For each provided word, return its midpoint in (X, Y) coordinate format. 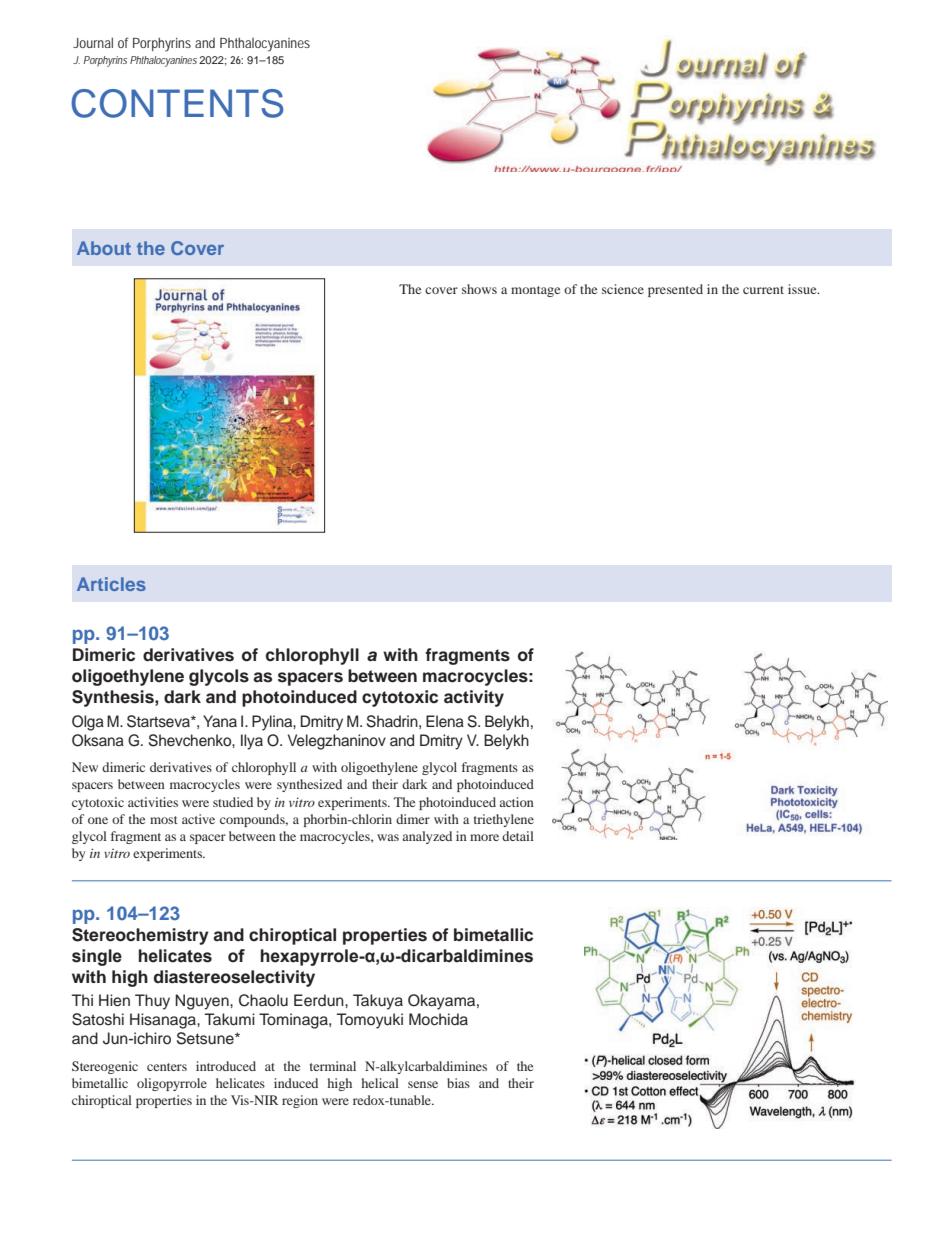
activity (474, 698)
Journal (93, 42)
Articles (111, 584)
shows (479, 289)
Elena (445, 721)
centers (167, 1067)
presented (675, 290)
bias (458, 1083)
